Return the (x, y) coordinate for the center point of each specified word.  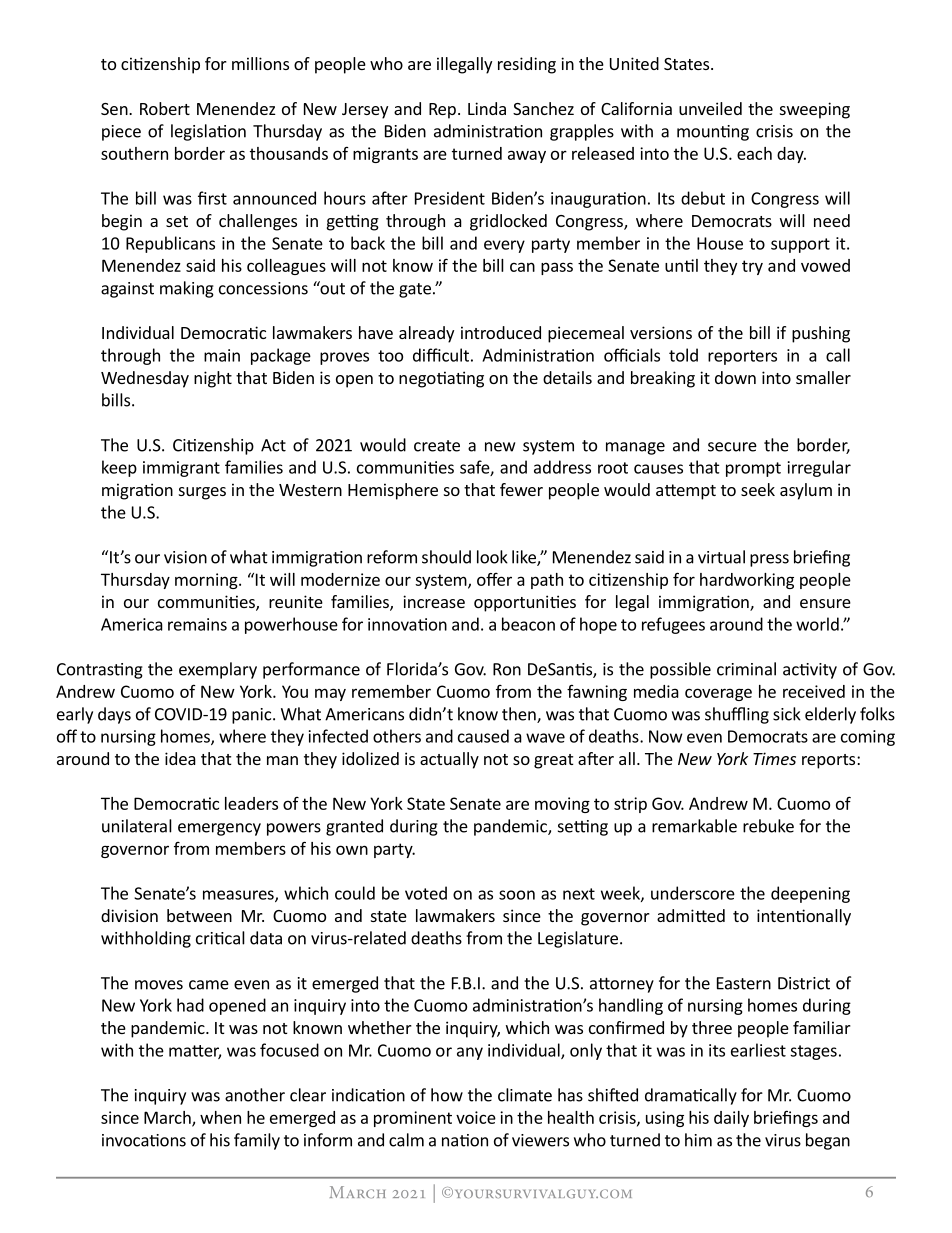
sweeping (815, 110)
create (437, 446)
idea (180, 758)
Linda (487, 108)
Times (774, 758)
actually (449, 760)
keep (119, 468)
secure (732, 447)
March (168, 1118)
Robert (165, 108)
